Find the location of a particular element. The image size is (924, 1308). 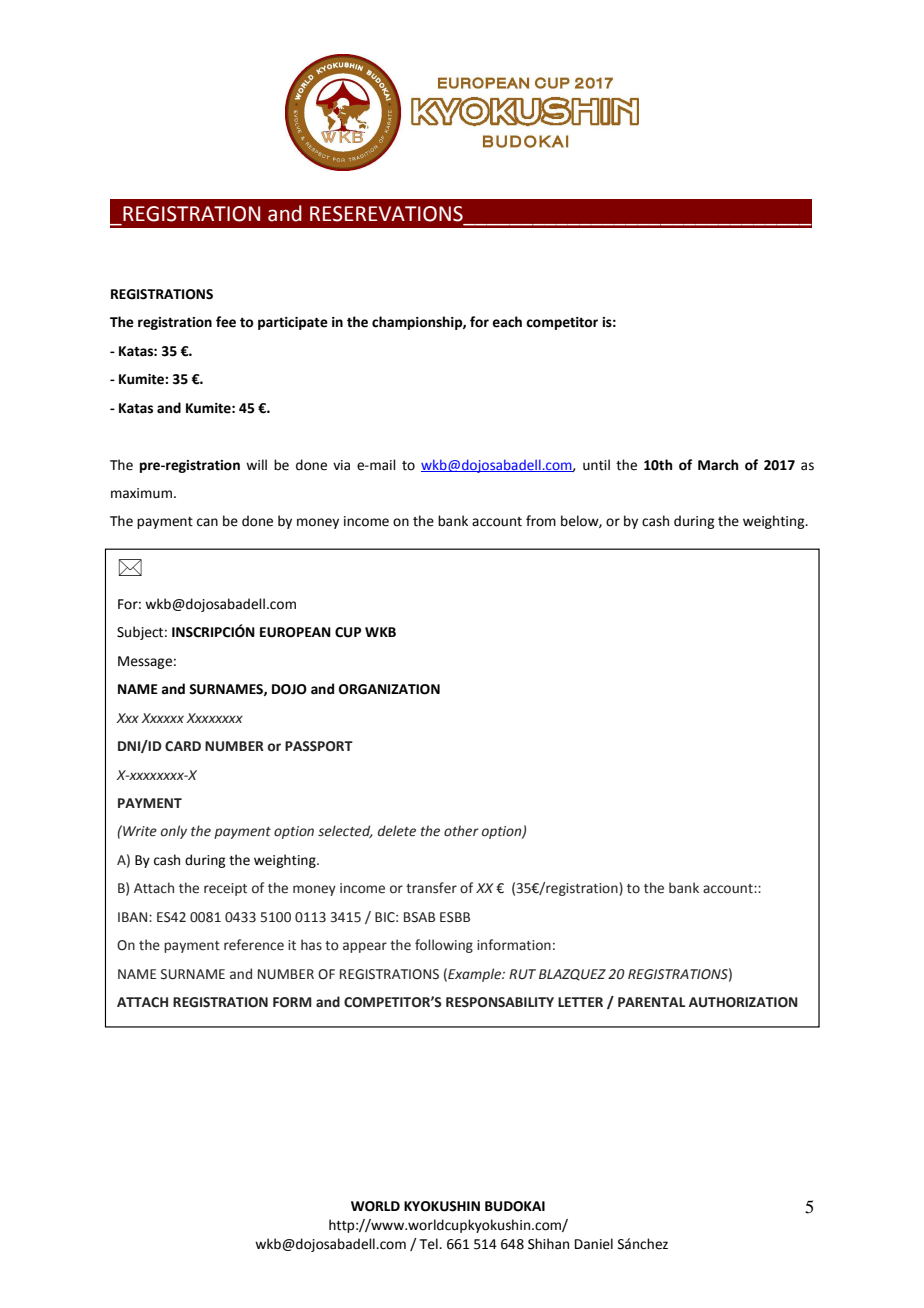

fee is located at coordinates (226, 322).
